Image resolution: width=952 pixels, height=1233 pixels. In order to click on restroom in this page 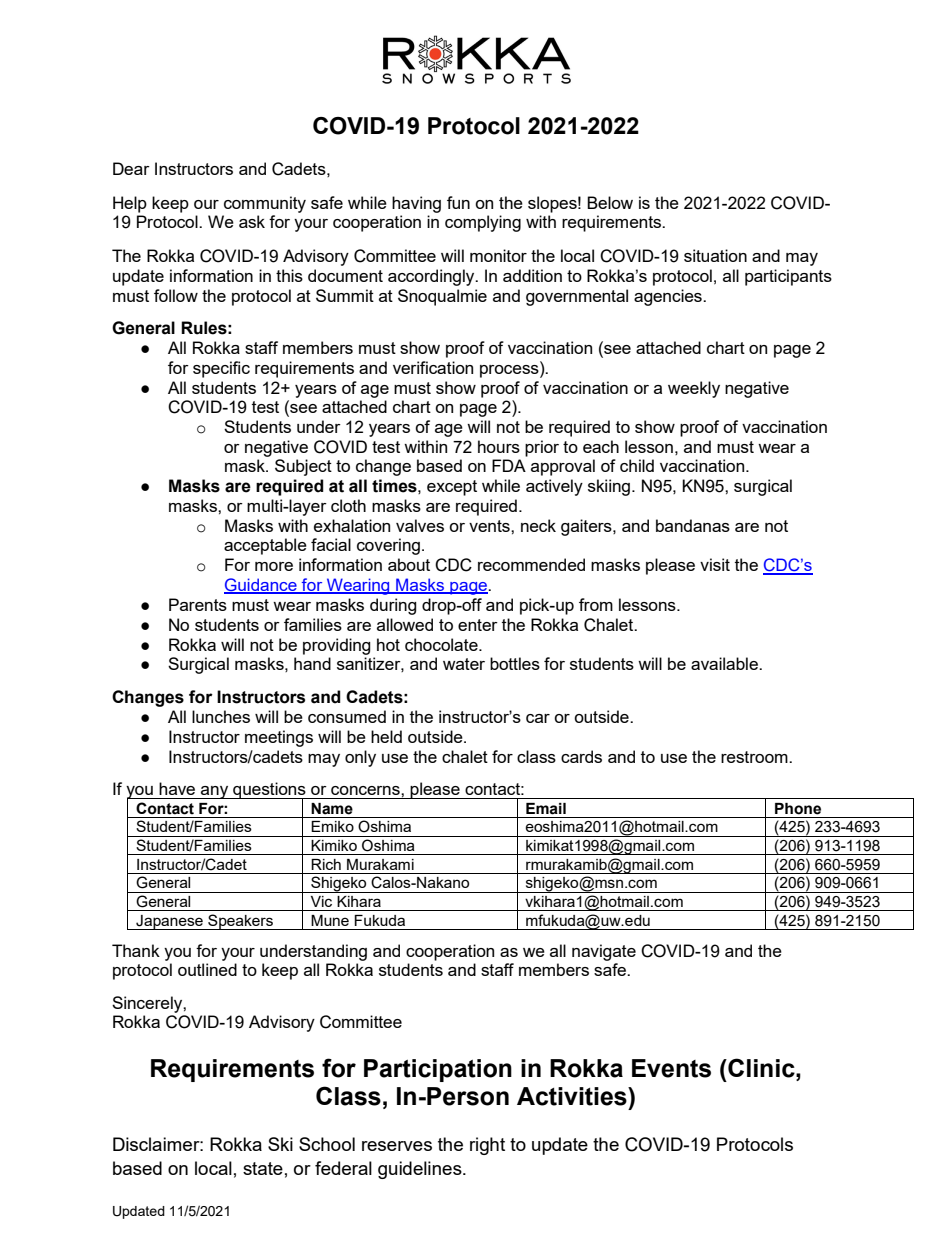, I will do `click(755, 757)`.
